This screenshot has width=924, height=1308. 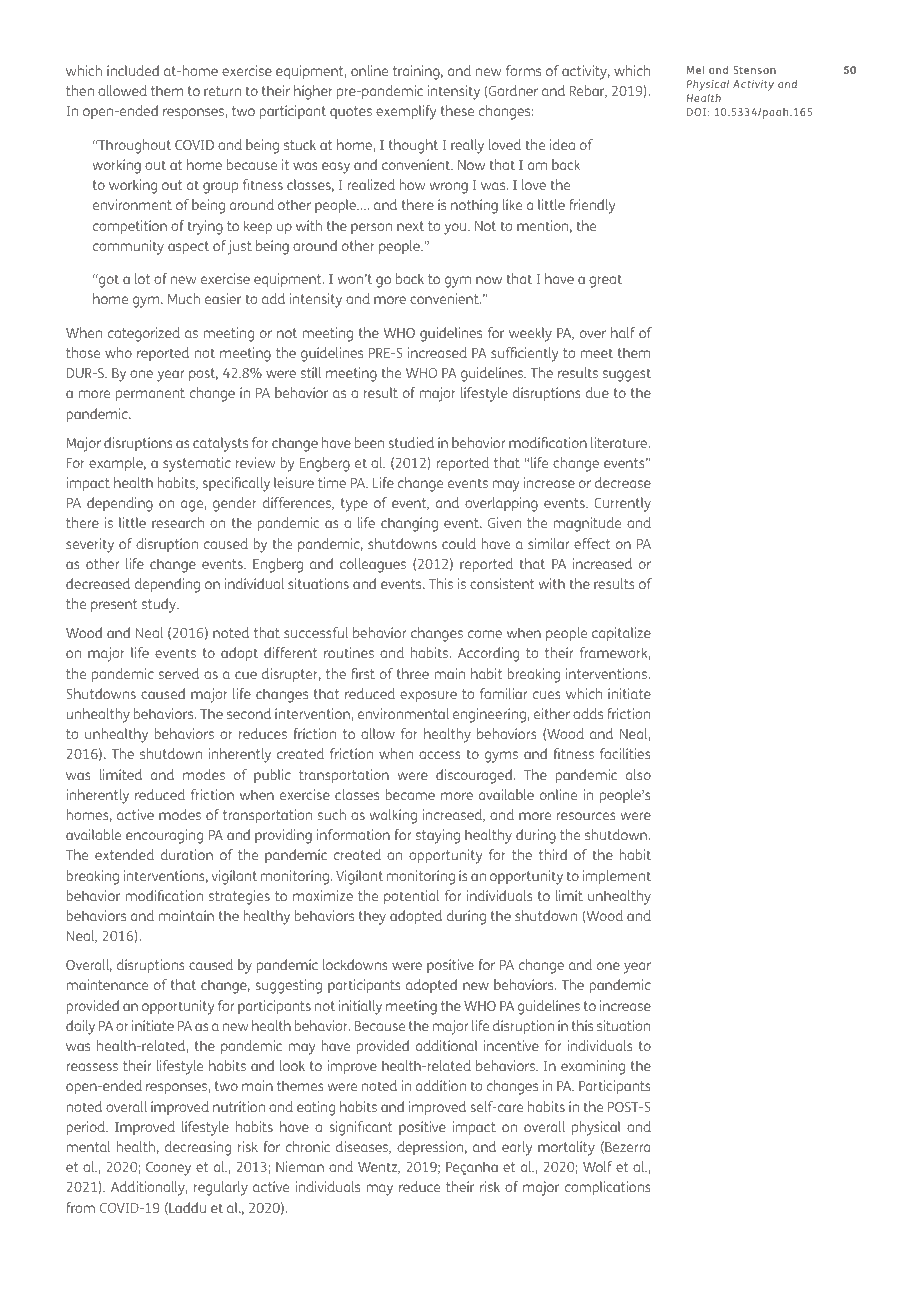 What do you see at coordinates (168, 1169) in the screenshot?
I see `Cooney` at bounding box center [168, 1169].
